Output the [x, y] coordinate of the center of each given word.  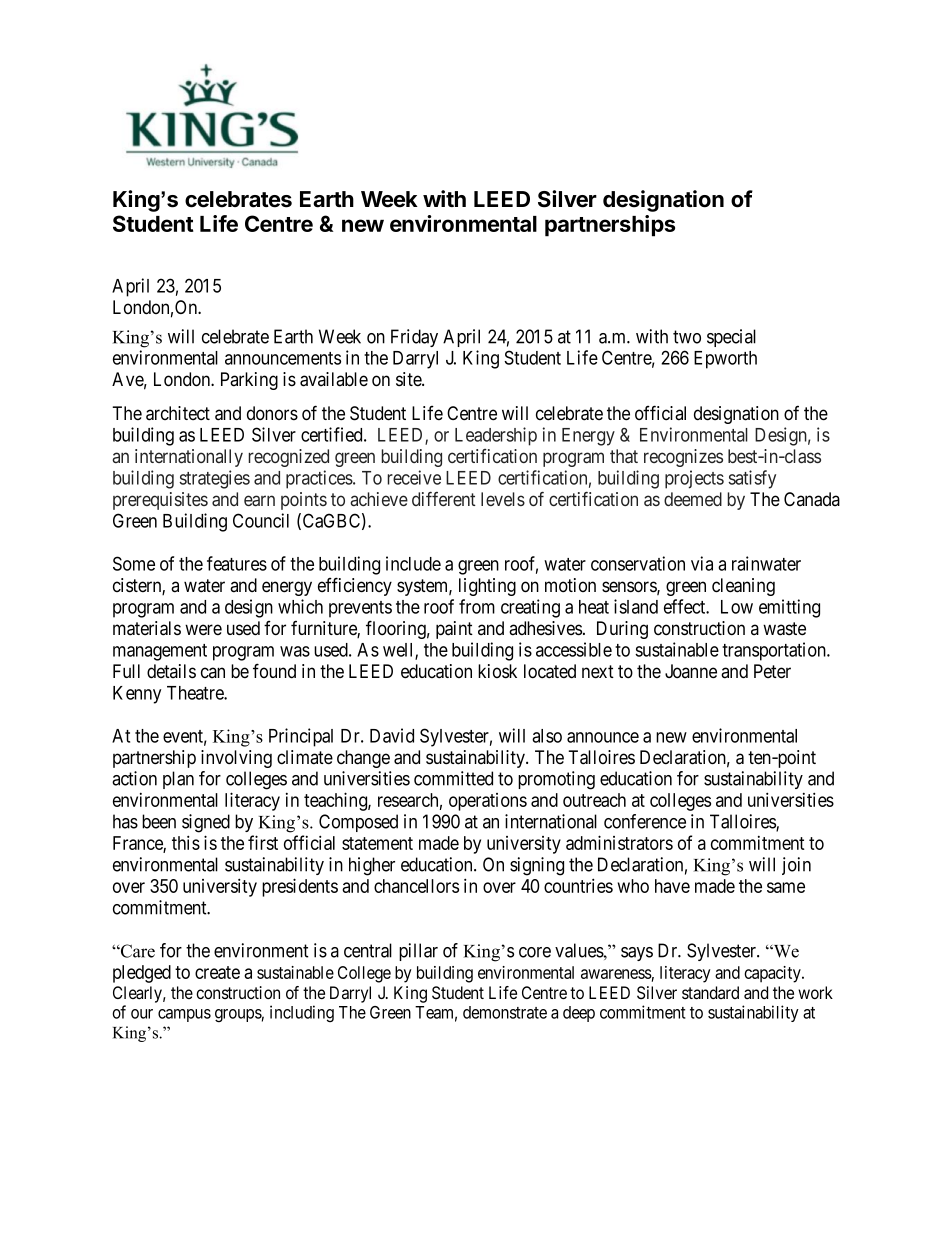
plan [178, 780]
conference [645, 821]
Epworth [725, 360]
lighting [487, 587]
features [237, 563]
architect [178, 413]
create [217, 972]
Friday [414, 338]
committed [453, 778]
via [702, 563]
